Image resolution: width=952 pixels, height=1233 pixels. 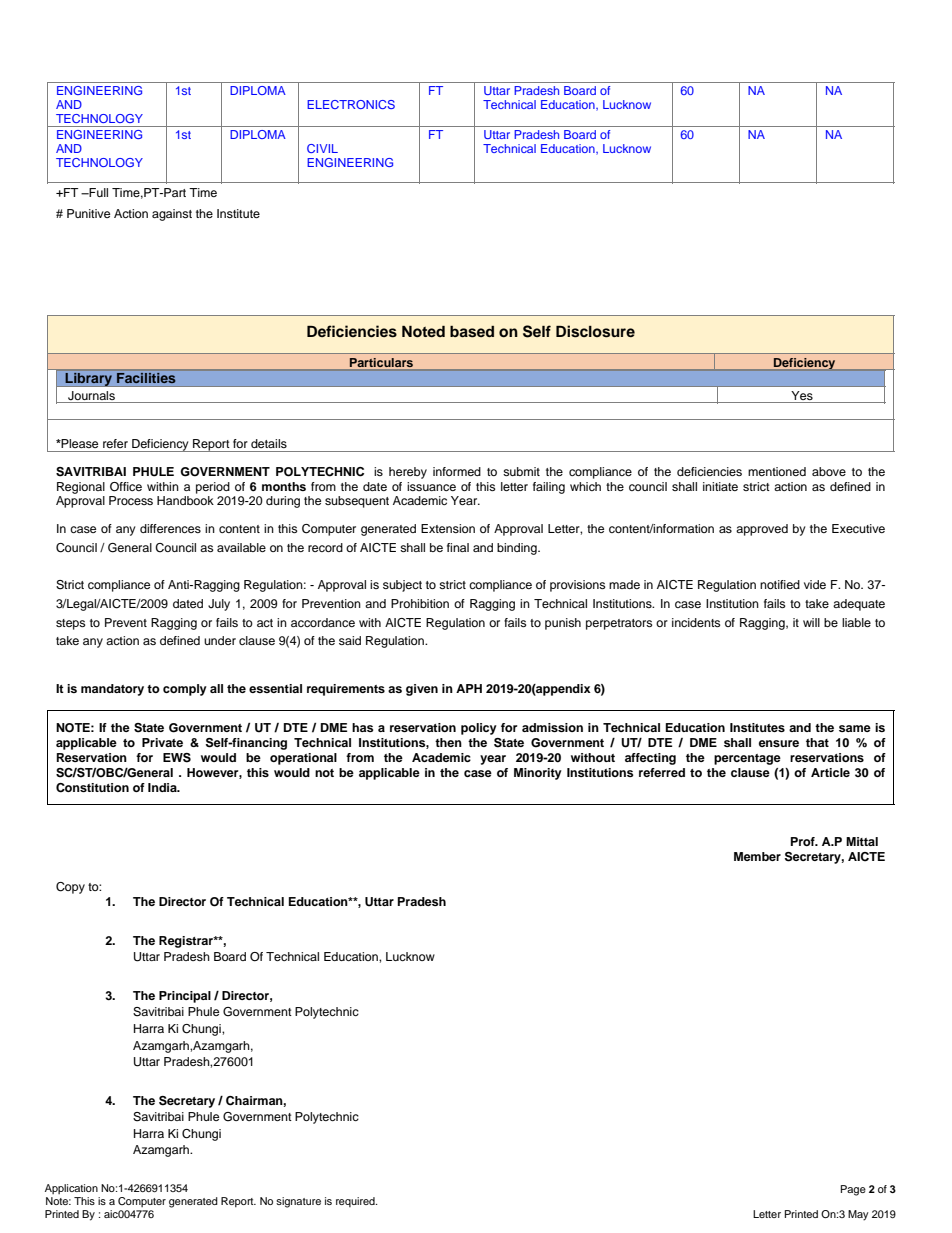 I want to click on India, so click(x=163, y=787).
